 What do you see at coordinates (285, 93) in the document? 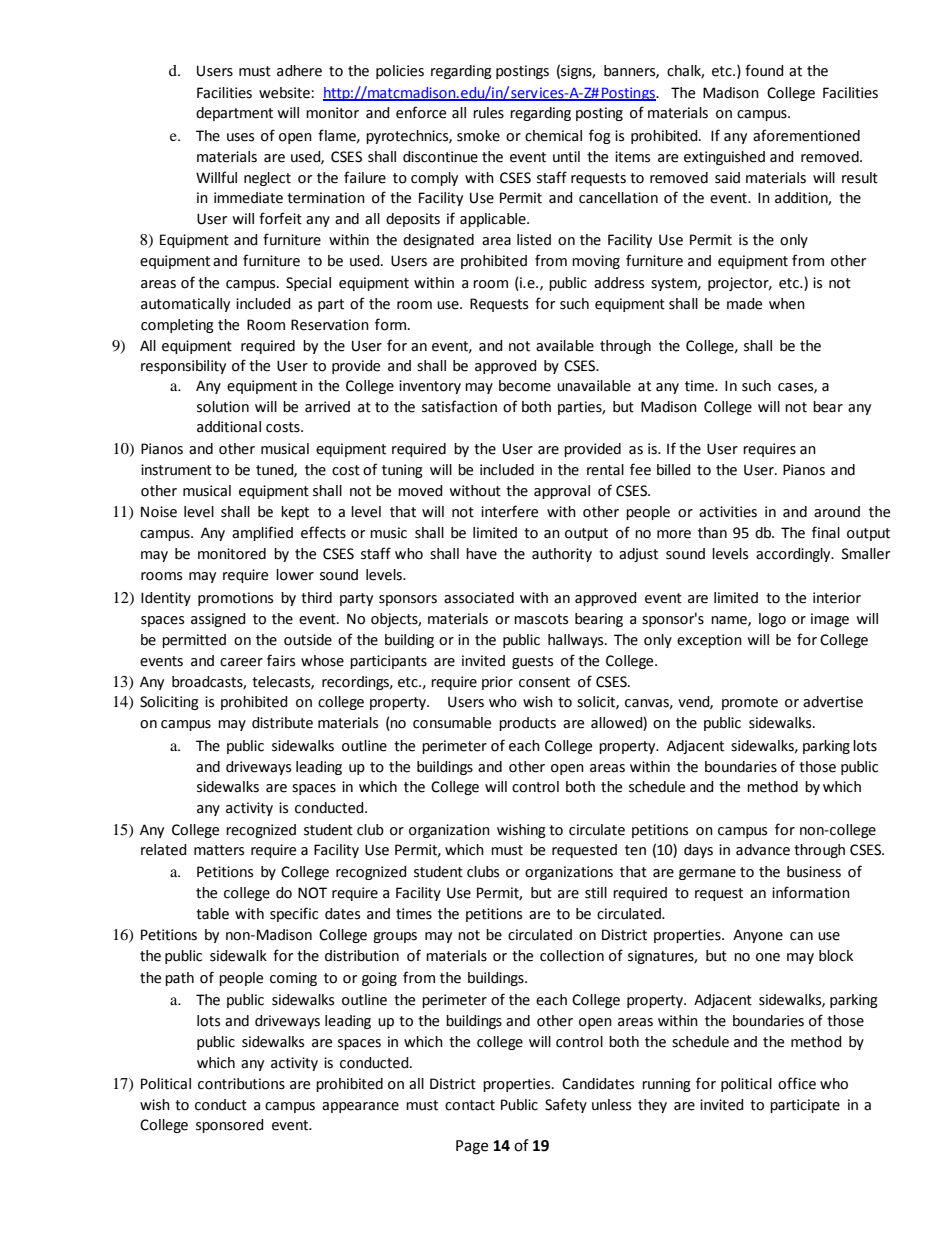
I see `website` at bounding box center [285, 93].
